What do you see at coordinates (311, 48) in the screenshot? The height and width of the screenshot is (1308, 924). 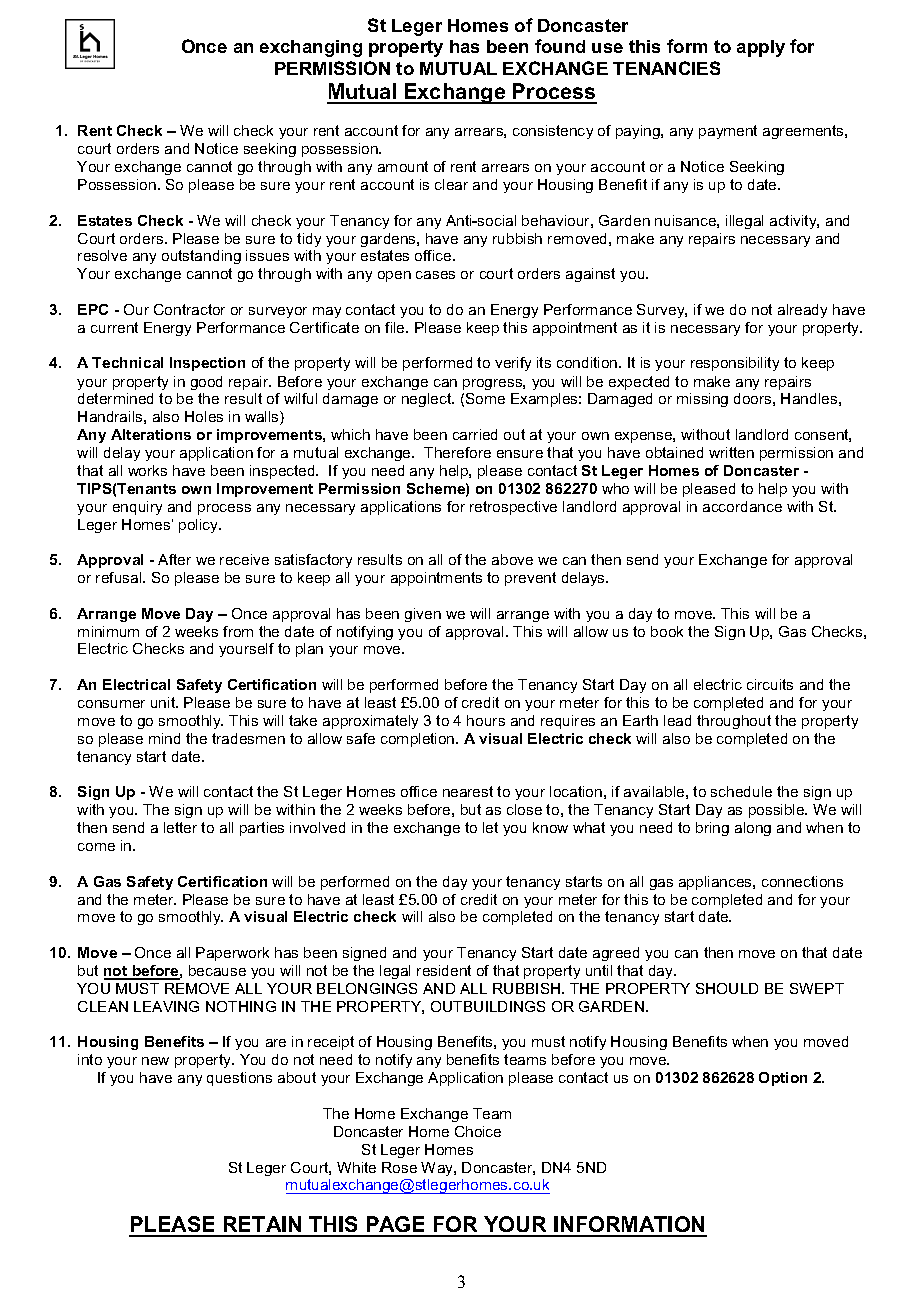 I see `exchanging` at bounding box center [311, 48].
